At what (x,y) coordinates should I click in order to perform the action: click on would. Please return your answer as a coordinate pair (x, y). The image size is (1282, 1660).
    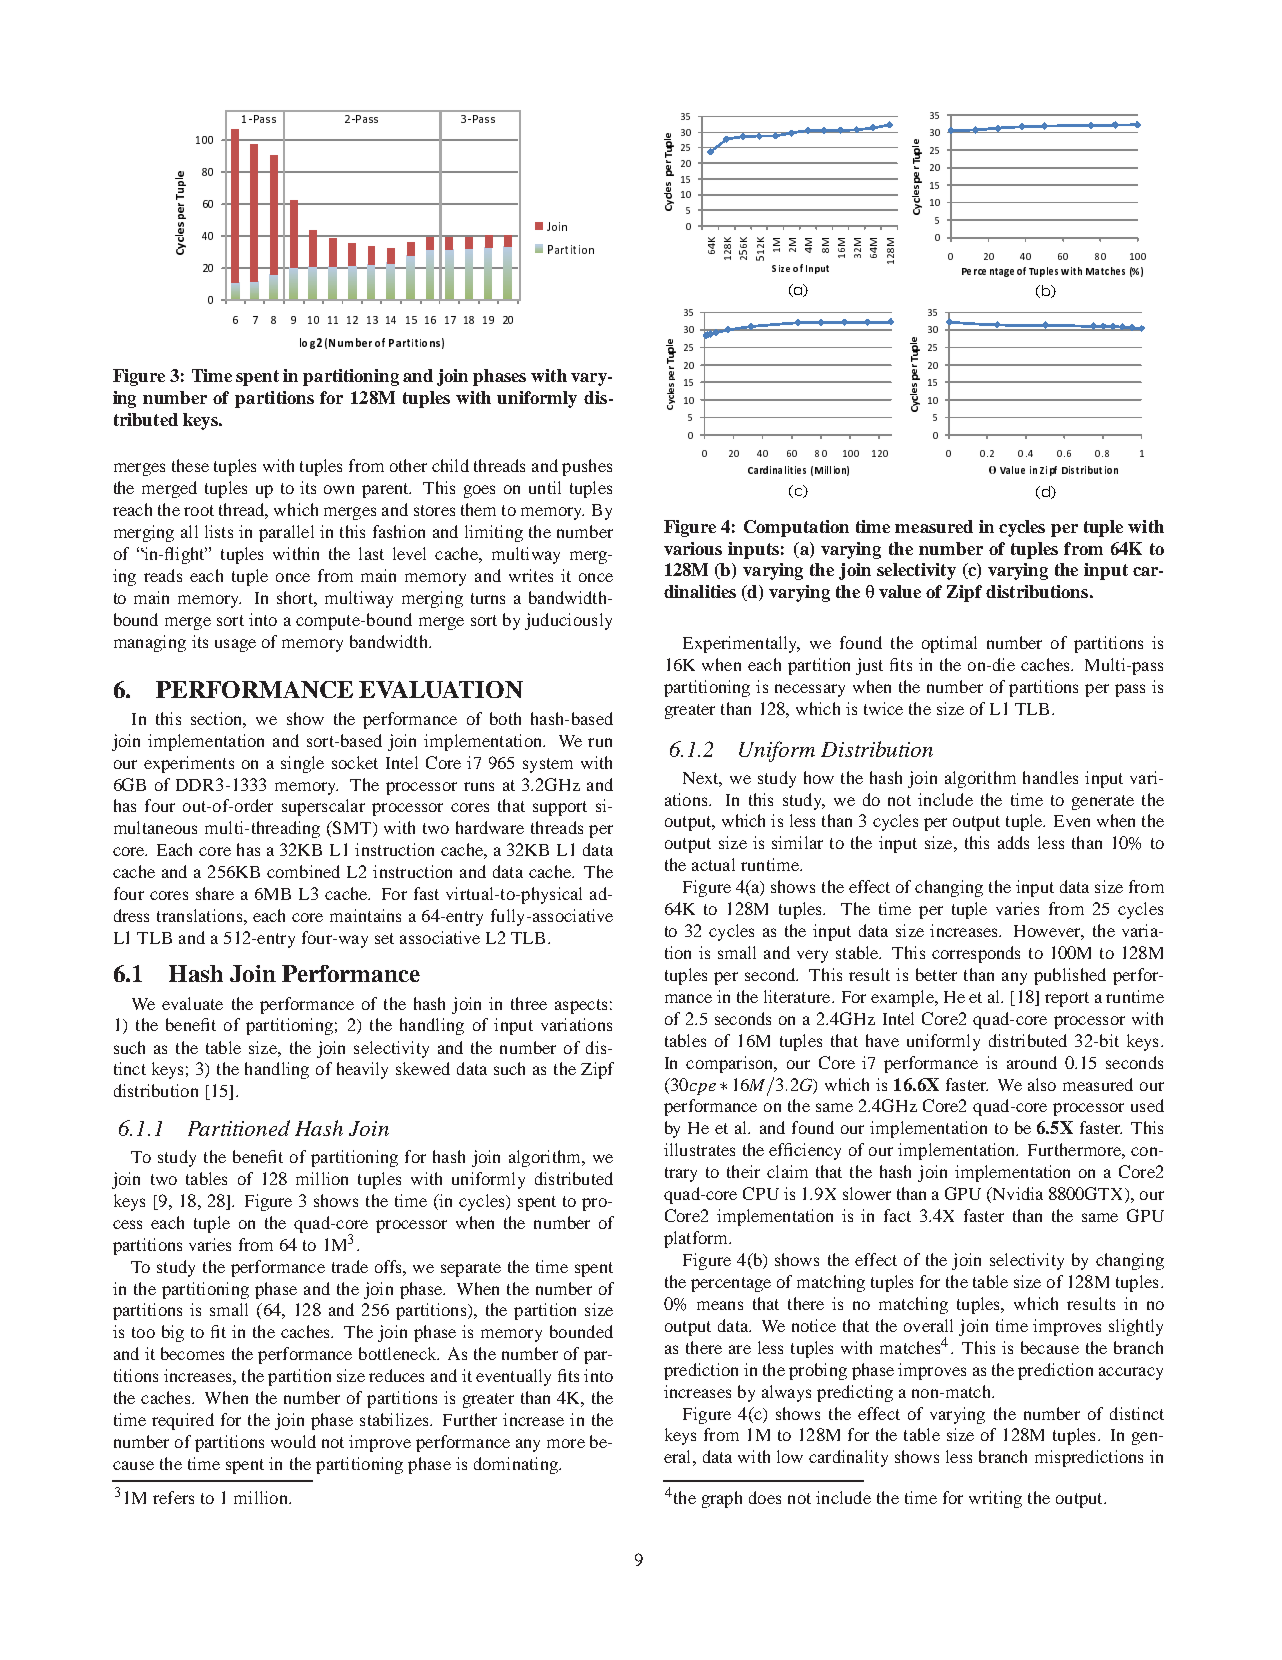
    Looking at the image, I should click on (293, 1441).
